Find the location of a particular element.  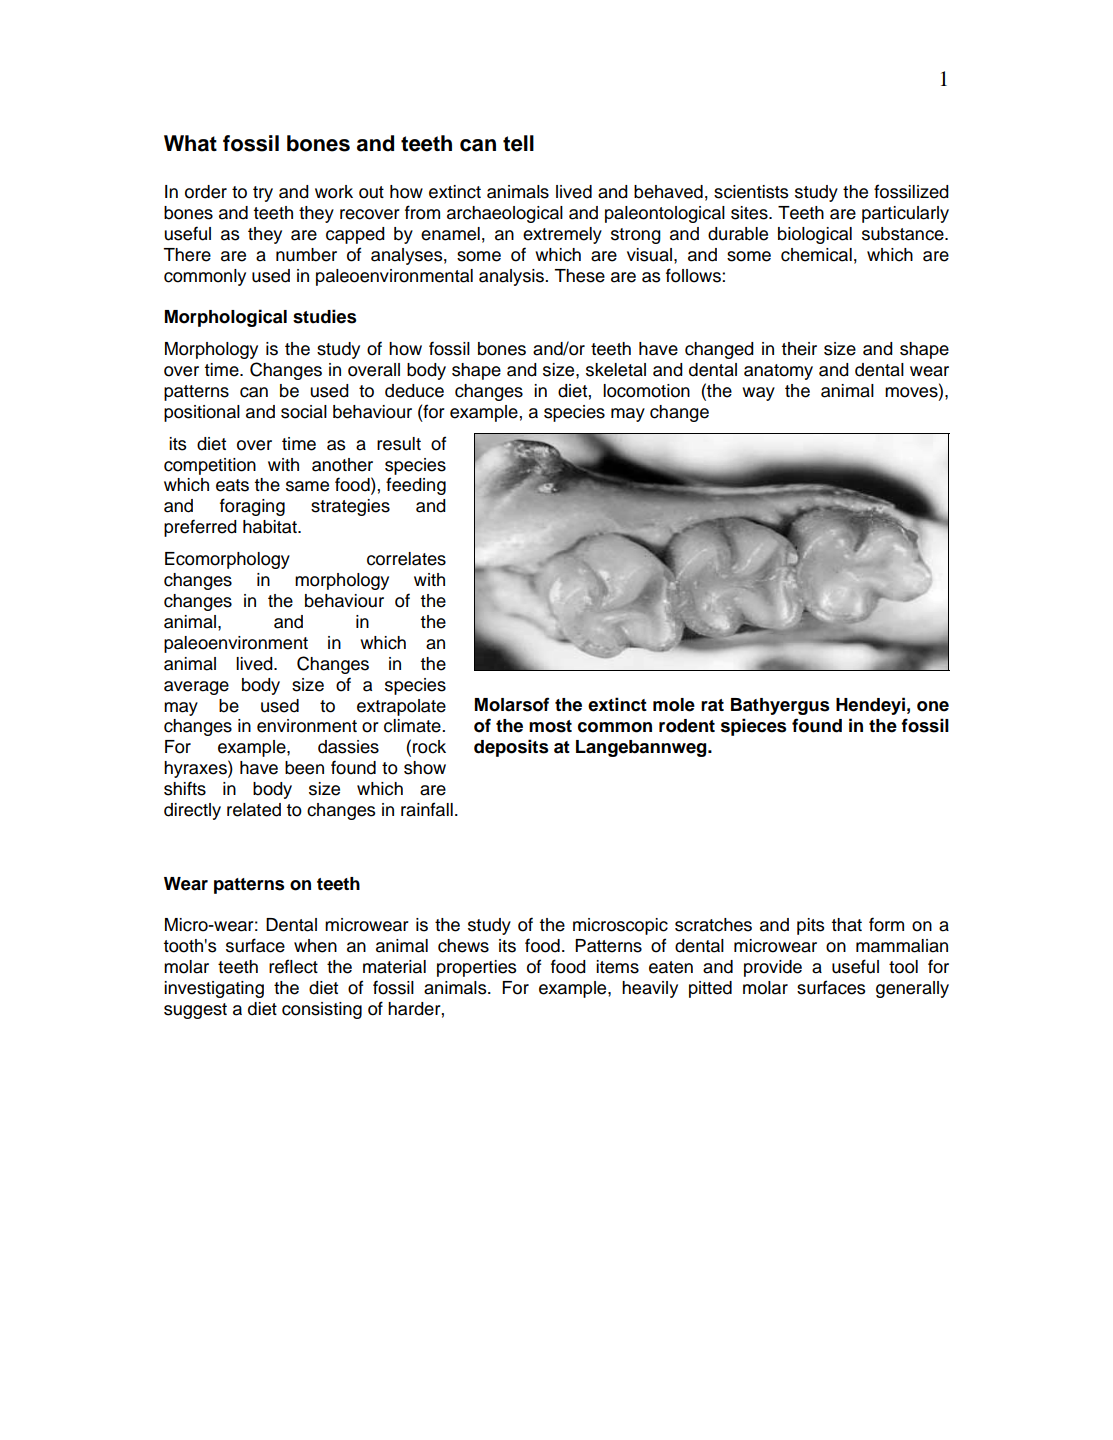

items is located at coordinates (617, 967).
